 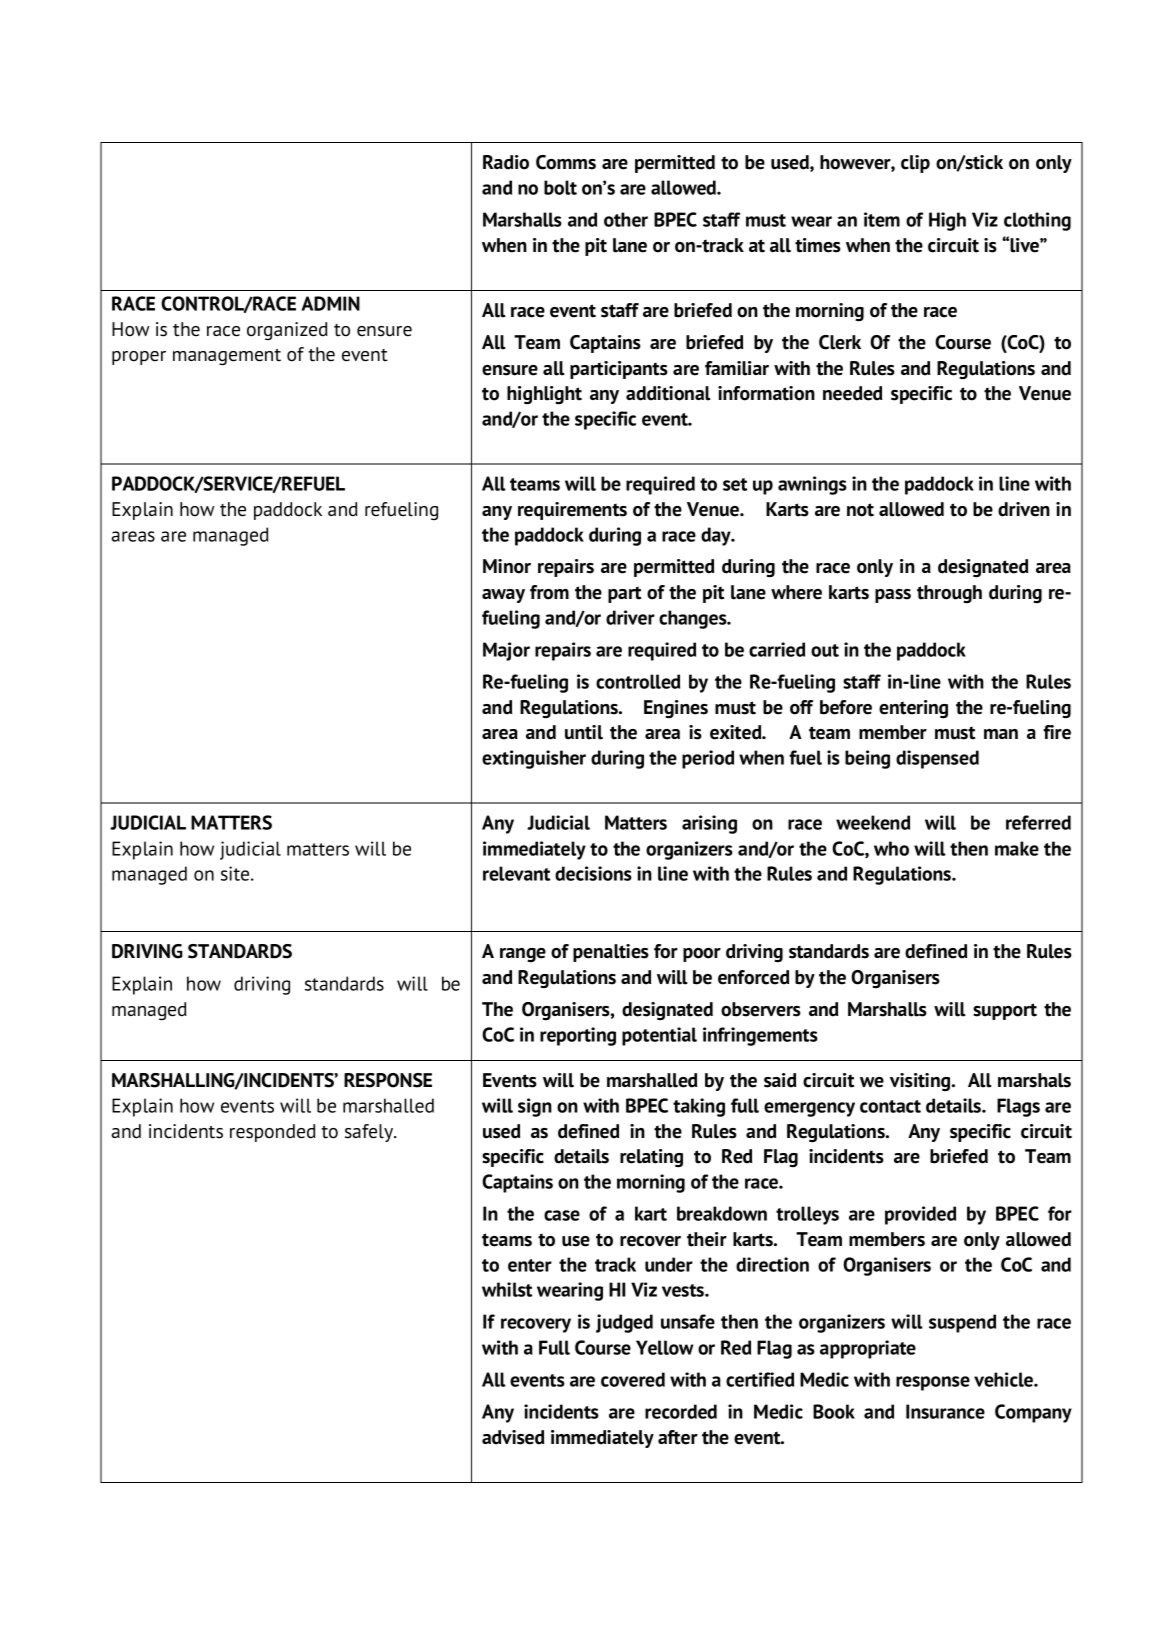 I want to click on support, so click(x=1005, y=1011).
